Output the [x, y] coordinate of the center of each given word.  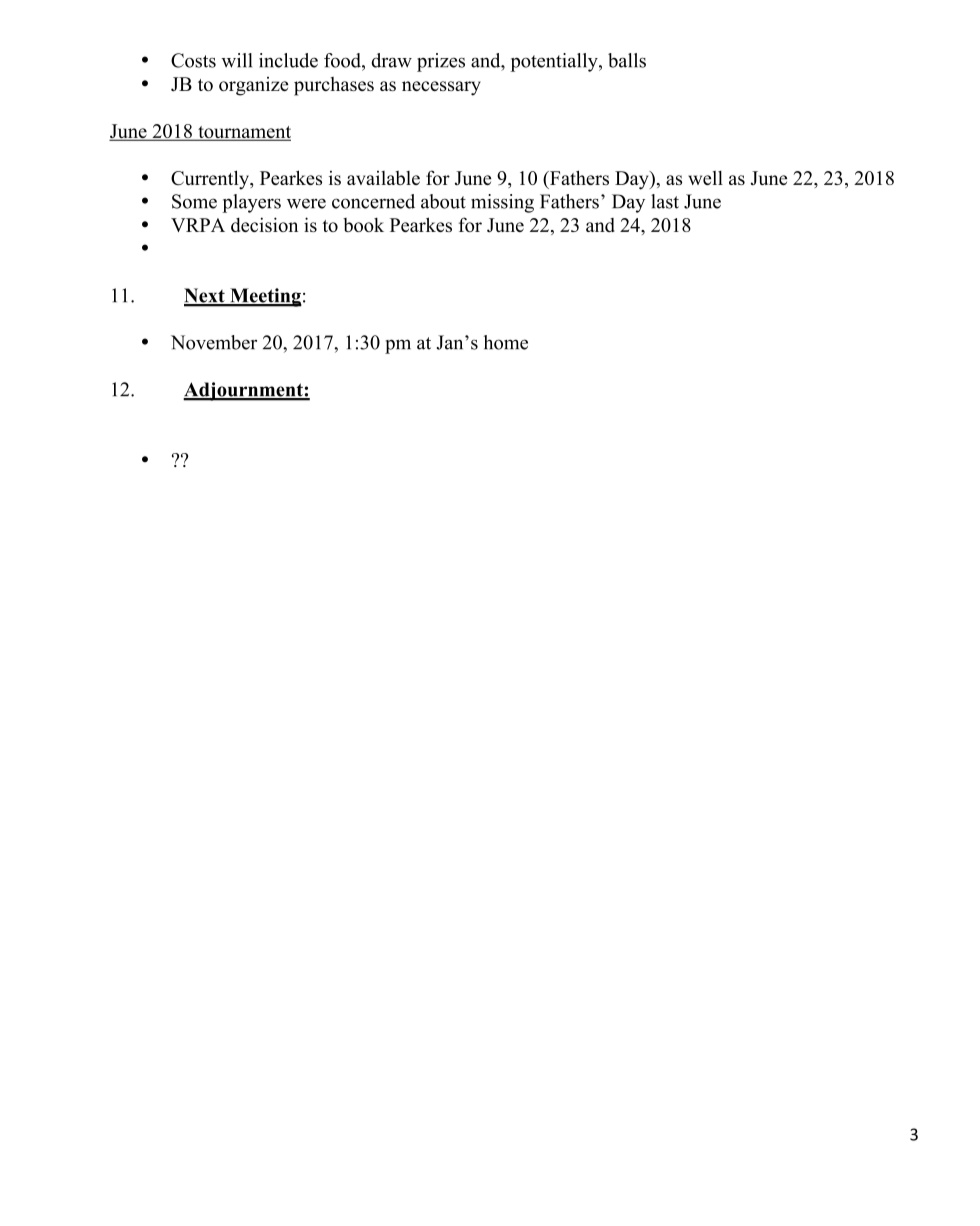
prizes [441, 62]
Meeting [265, 297]
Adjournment [244, 391]
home [506, 342]
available [383, 178]
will [236, 60]
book [363, 225]
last [665, 201]
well [705, 178]
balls [627, 60]
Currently [211, 180]
